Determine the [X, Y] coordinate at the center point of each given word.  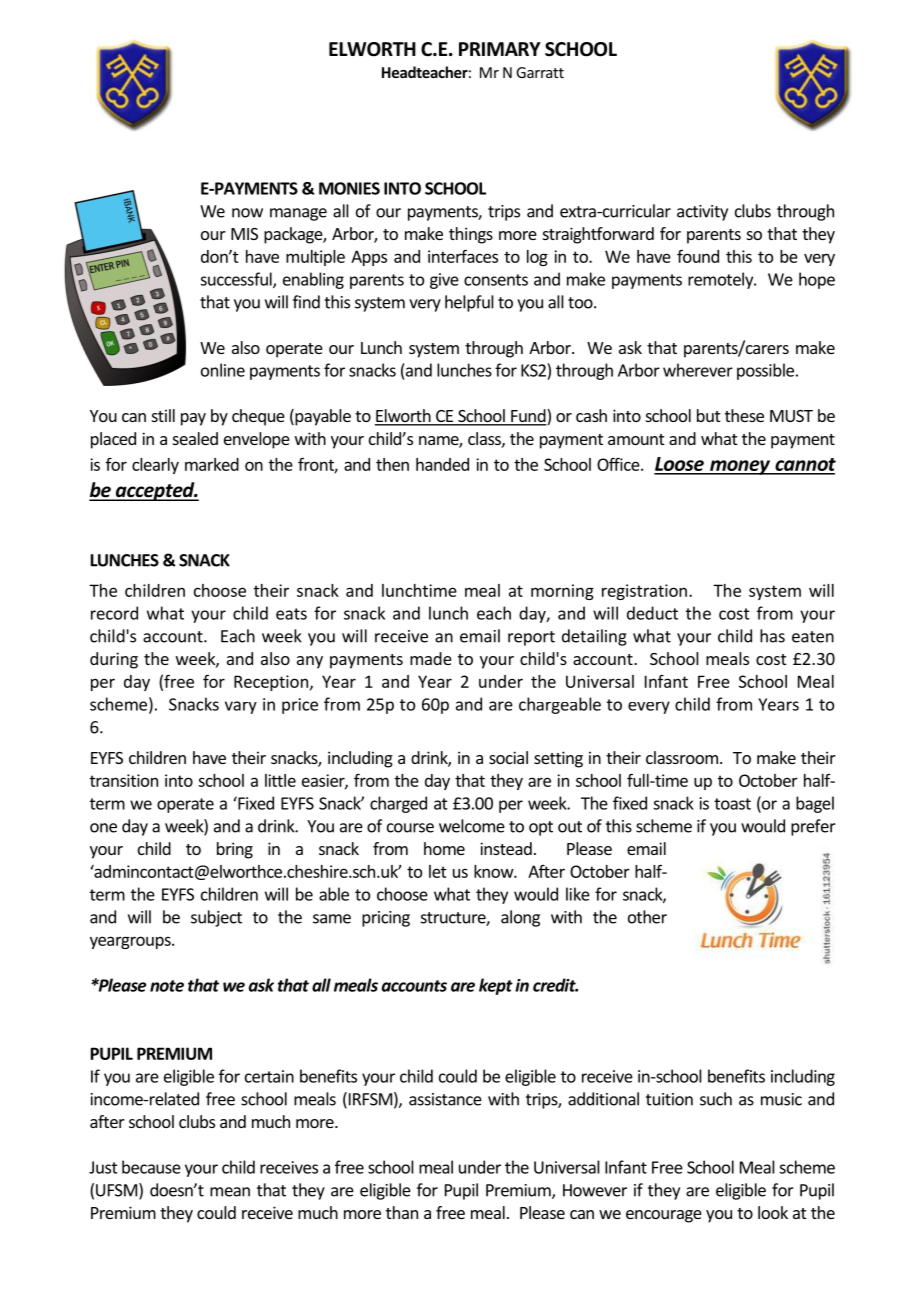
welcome [472, 826]
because [151, 1167]
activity [702, 213]
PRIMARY [500, 49]
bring [235, 850]
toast [732, 804]
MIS [244, 234]
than [402, 1212]
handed [442, 464]
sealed [195, 438]
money [740, 467]
